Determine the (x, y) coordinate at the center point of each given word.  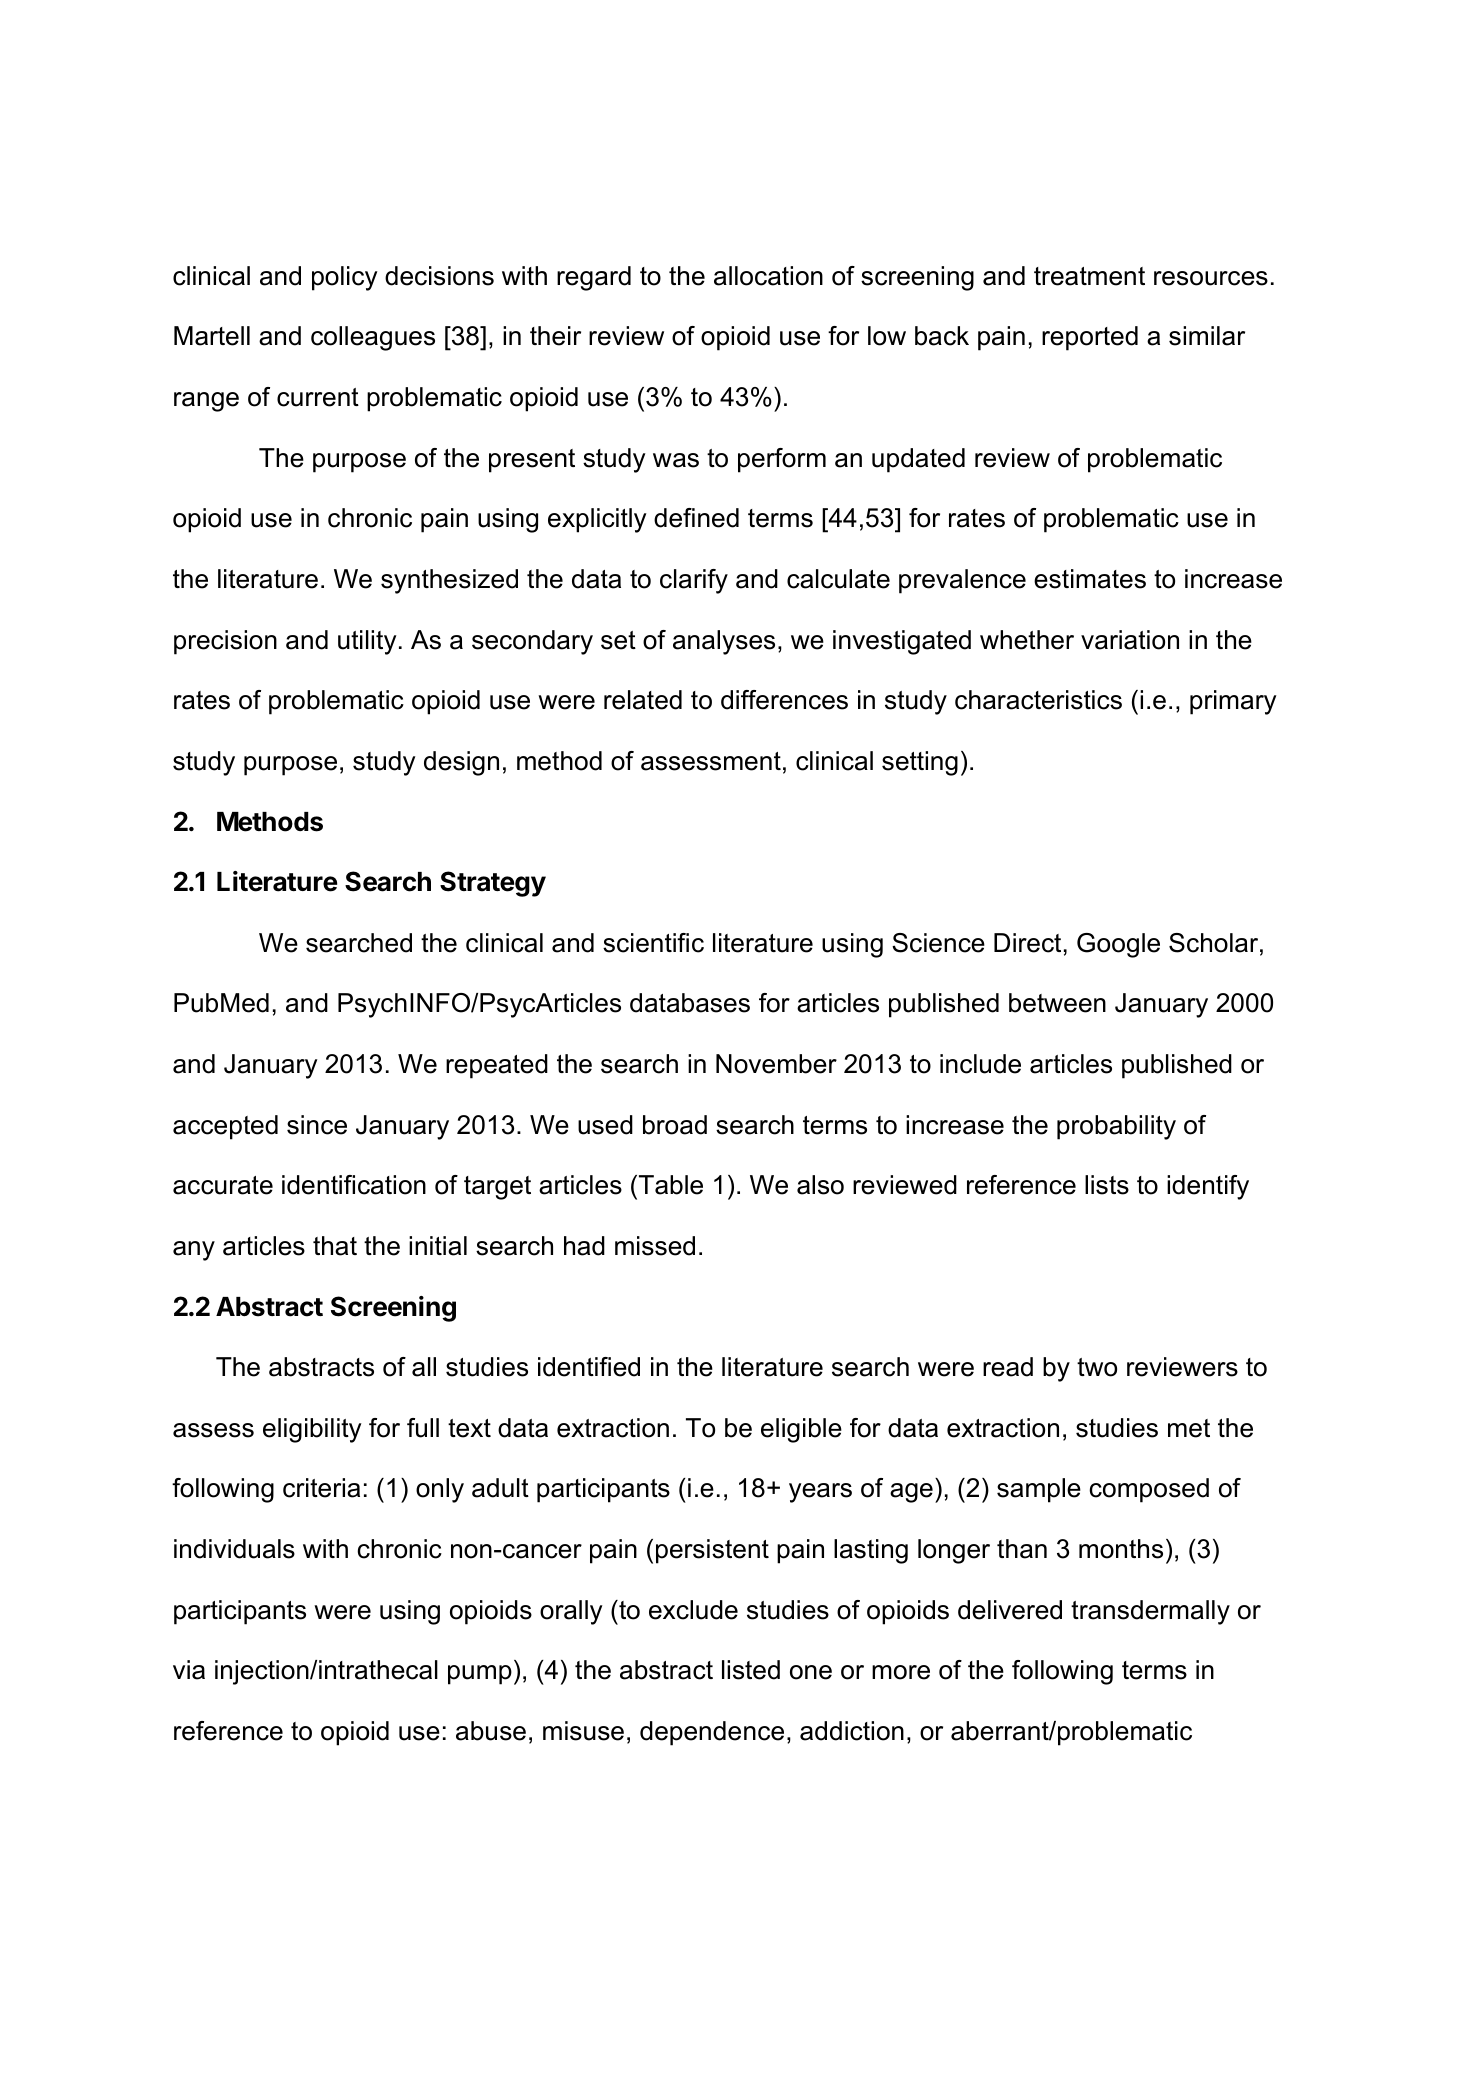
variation (1130, 640)
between (1057, 1003)
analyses (724, 642)
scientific (653, 943)
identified (589, 1367)
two (1097, 1367)
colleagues (373, 338)
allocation (768, 276)
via (189, 1670)
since (317, 1125)
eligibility (312, 1430)
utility (367, 642)
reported (1090, 338)
